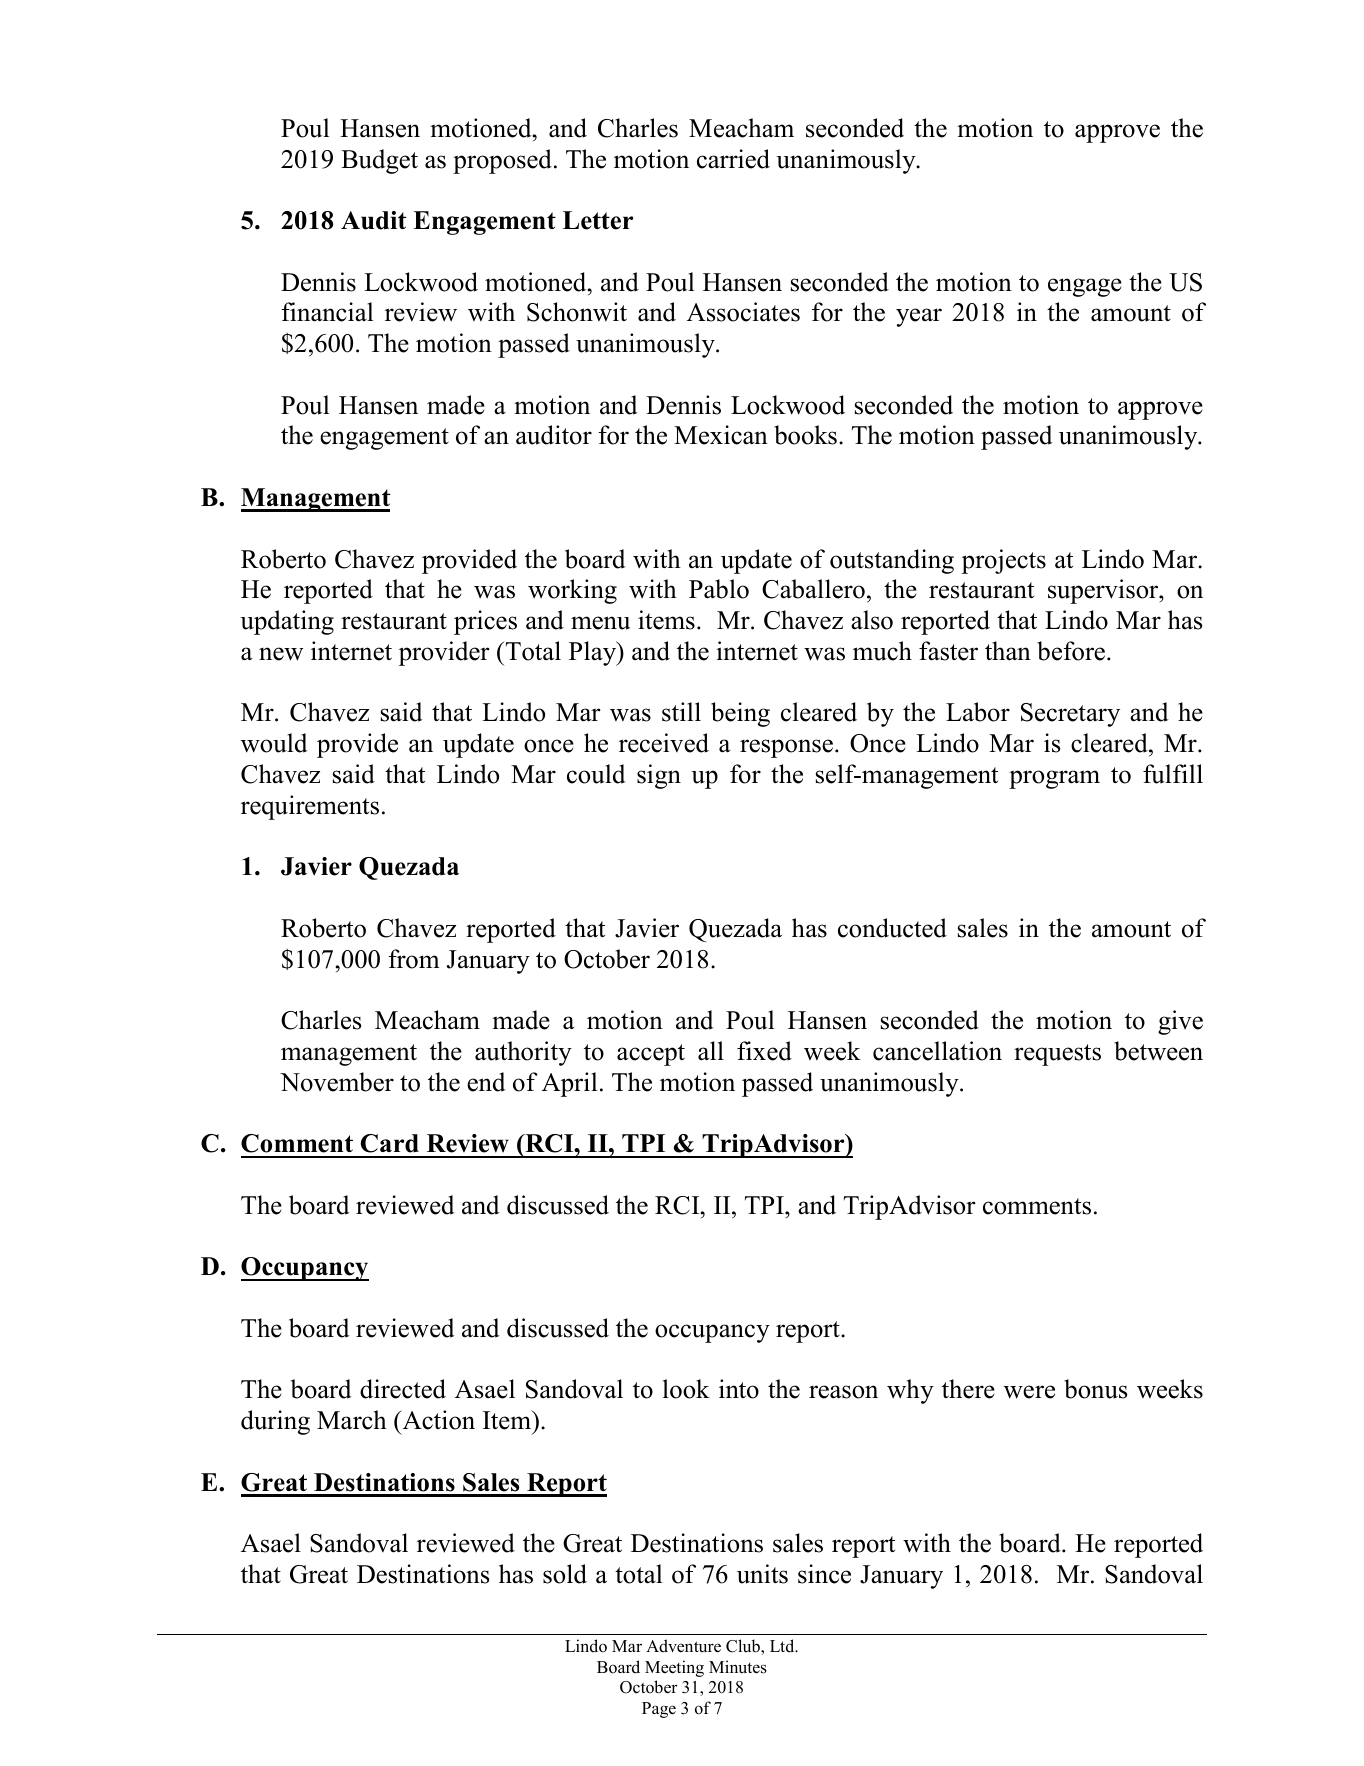 Image resolution: width=1364 pixels, height=1766 pixels. I want to click on into, so click(739, 1389).
